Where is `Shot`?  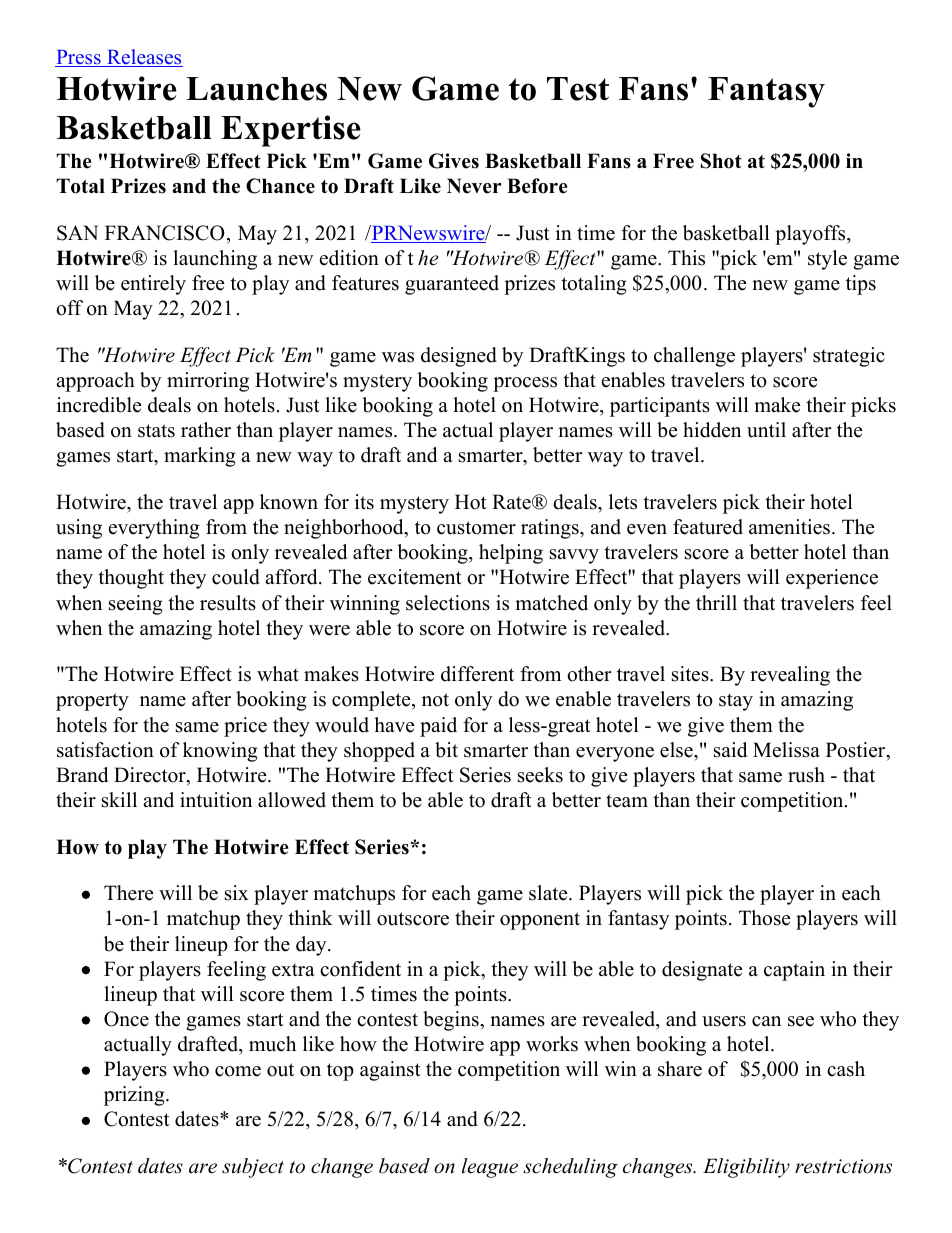
Shot is located at coordinates (721, 161).
